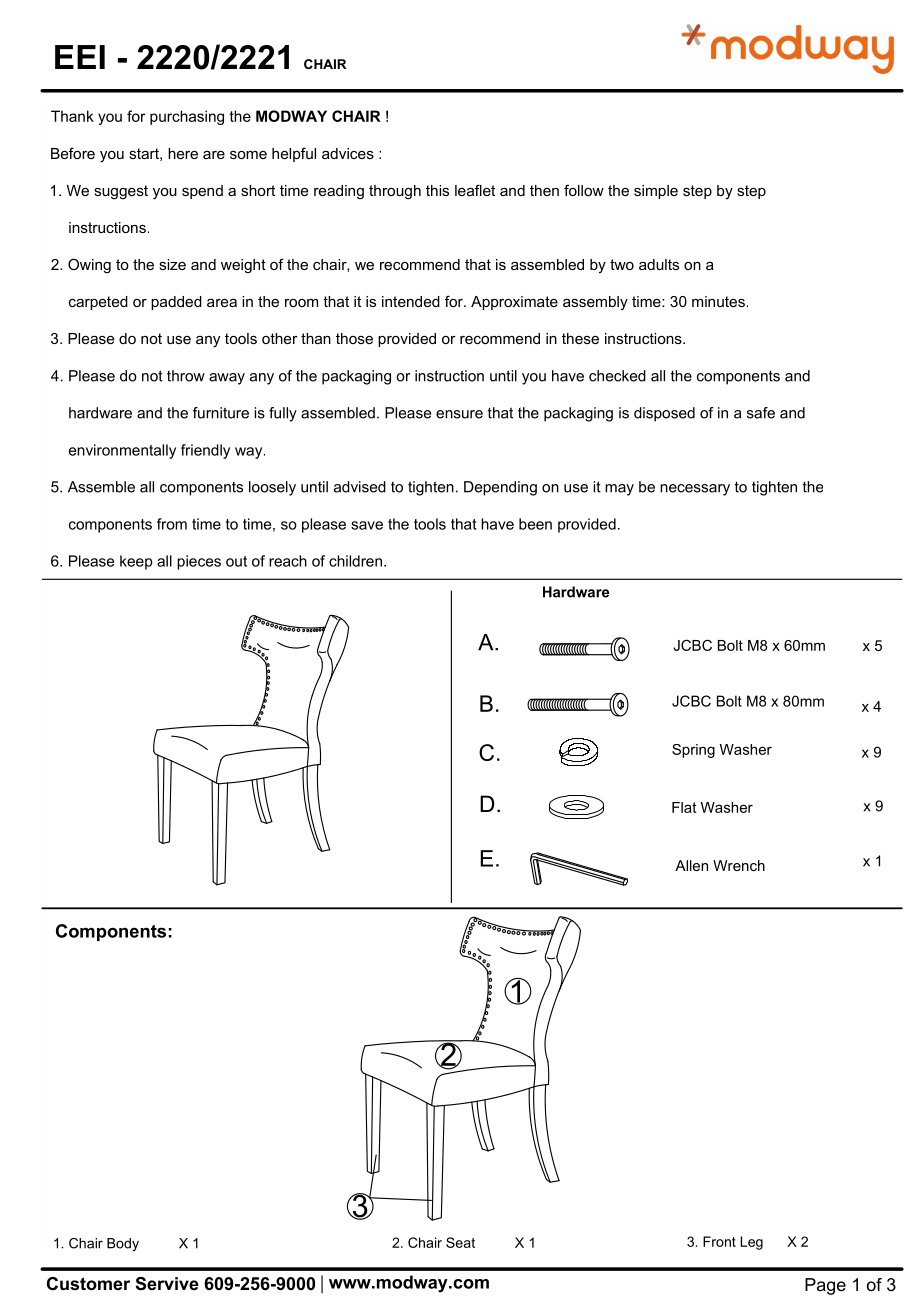 The image size is (924, 1308). Describe the element at coordinates (761, 413) in the document. I see `safe` at that location.
